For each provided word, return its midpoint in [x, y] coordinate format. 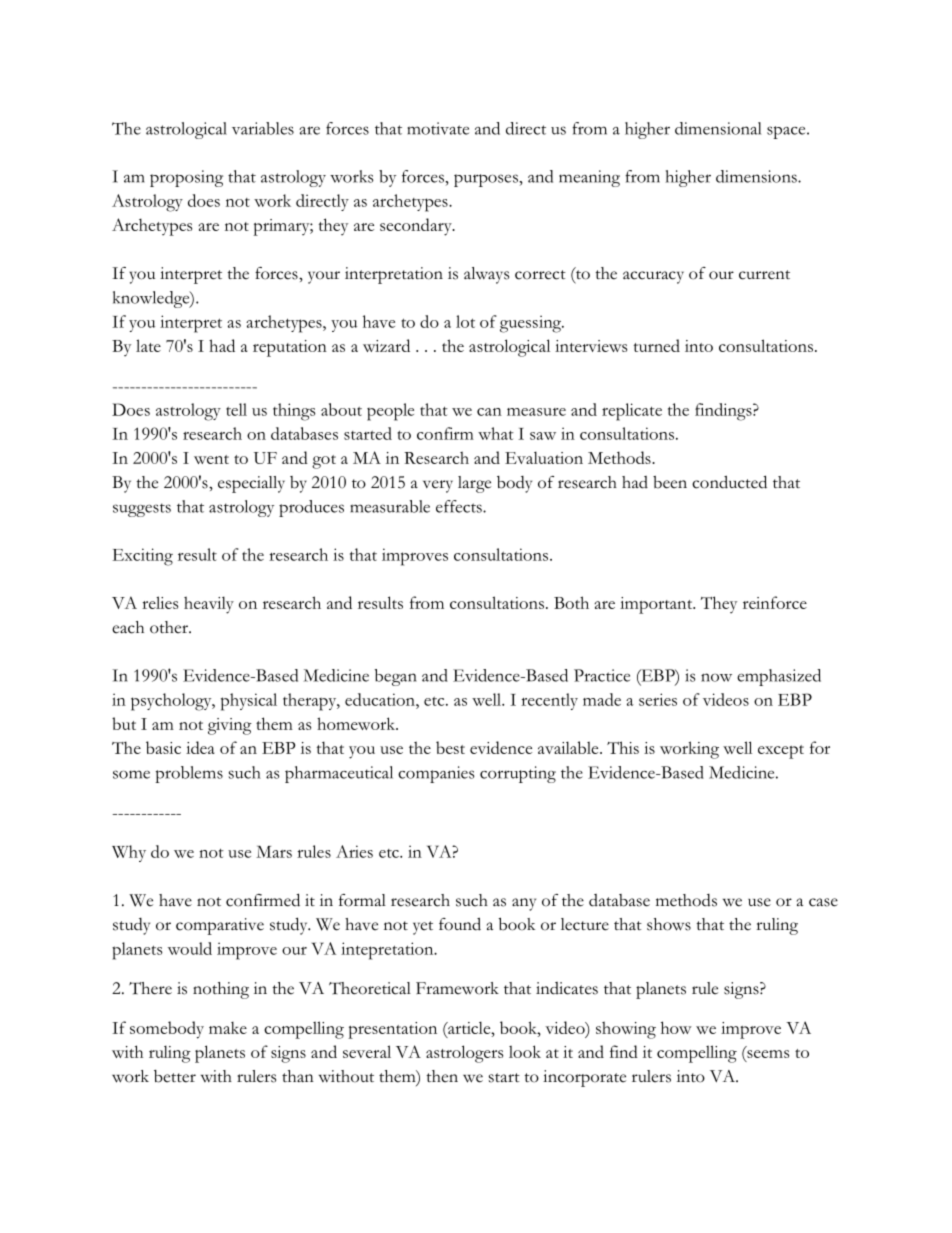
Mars [274, 852]
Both [571, 602]
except [781, 752]
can [489, 412]
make [228, 1028]
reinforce [775, 602]
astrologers [464, 1054]
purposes [487, 180]
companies [436, 774]
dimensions [757, 176]
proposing [186, 178]
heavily [209, 605]
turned [656, 345]
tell [236, 409]
